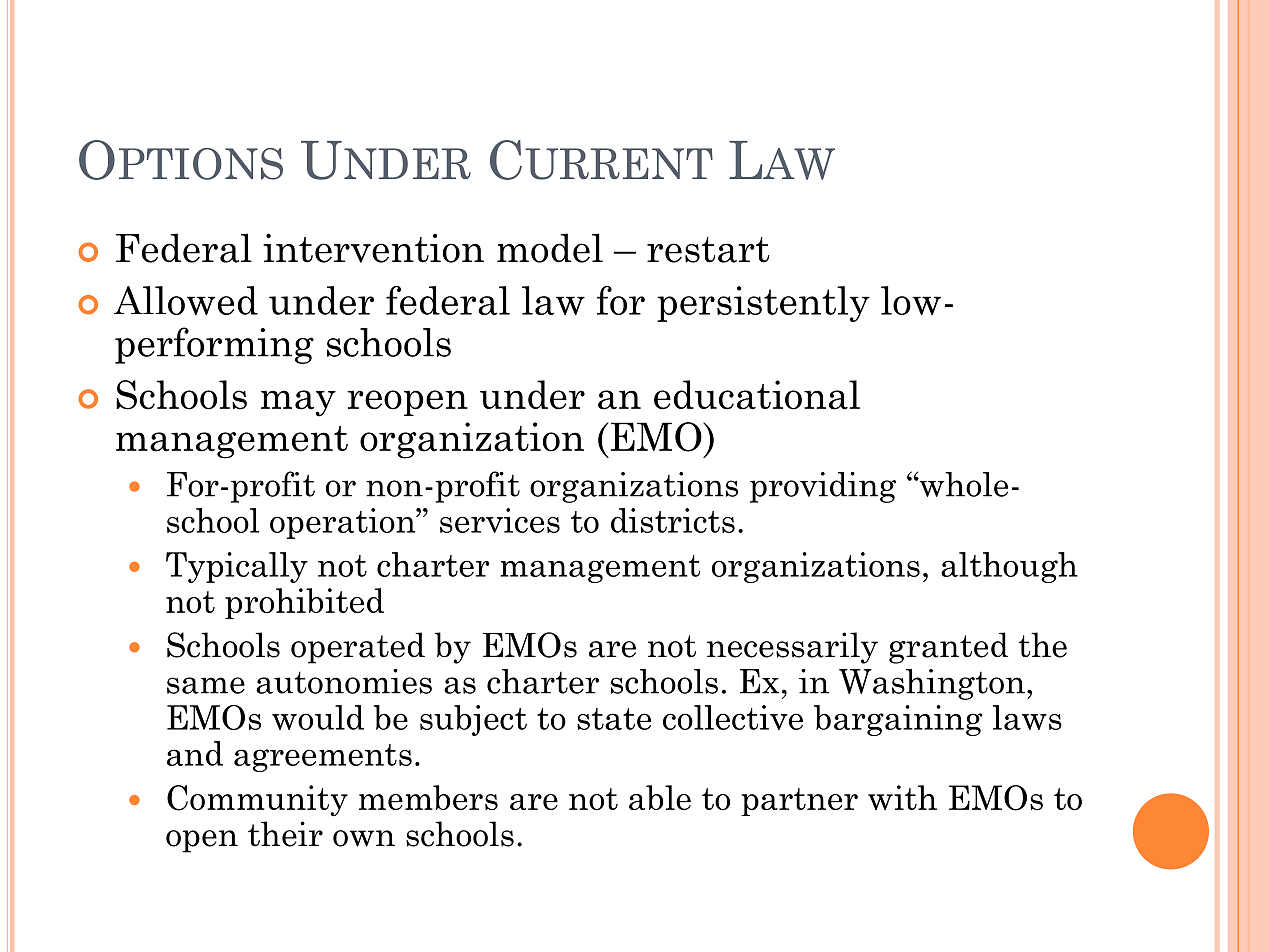 The height and width of the screenshot is (952, 1270). Describe the element at coordinates (1009, 567) in the screenshot. I see `although` at that location.
